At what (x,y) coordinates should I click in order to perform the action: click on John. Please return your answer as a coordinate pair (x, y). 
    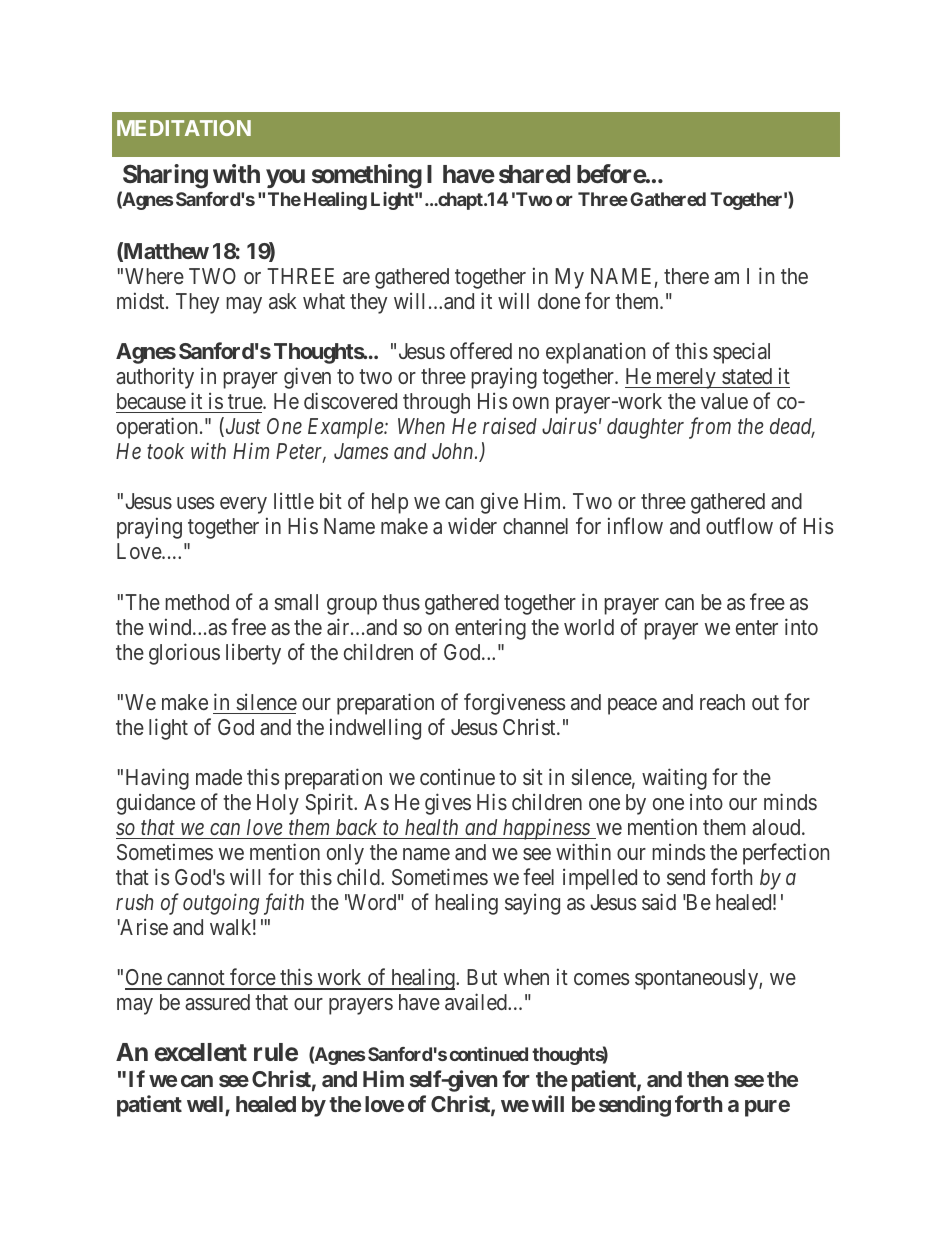
    Looking at the image, I should click on (454, 451).
